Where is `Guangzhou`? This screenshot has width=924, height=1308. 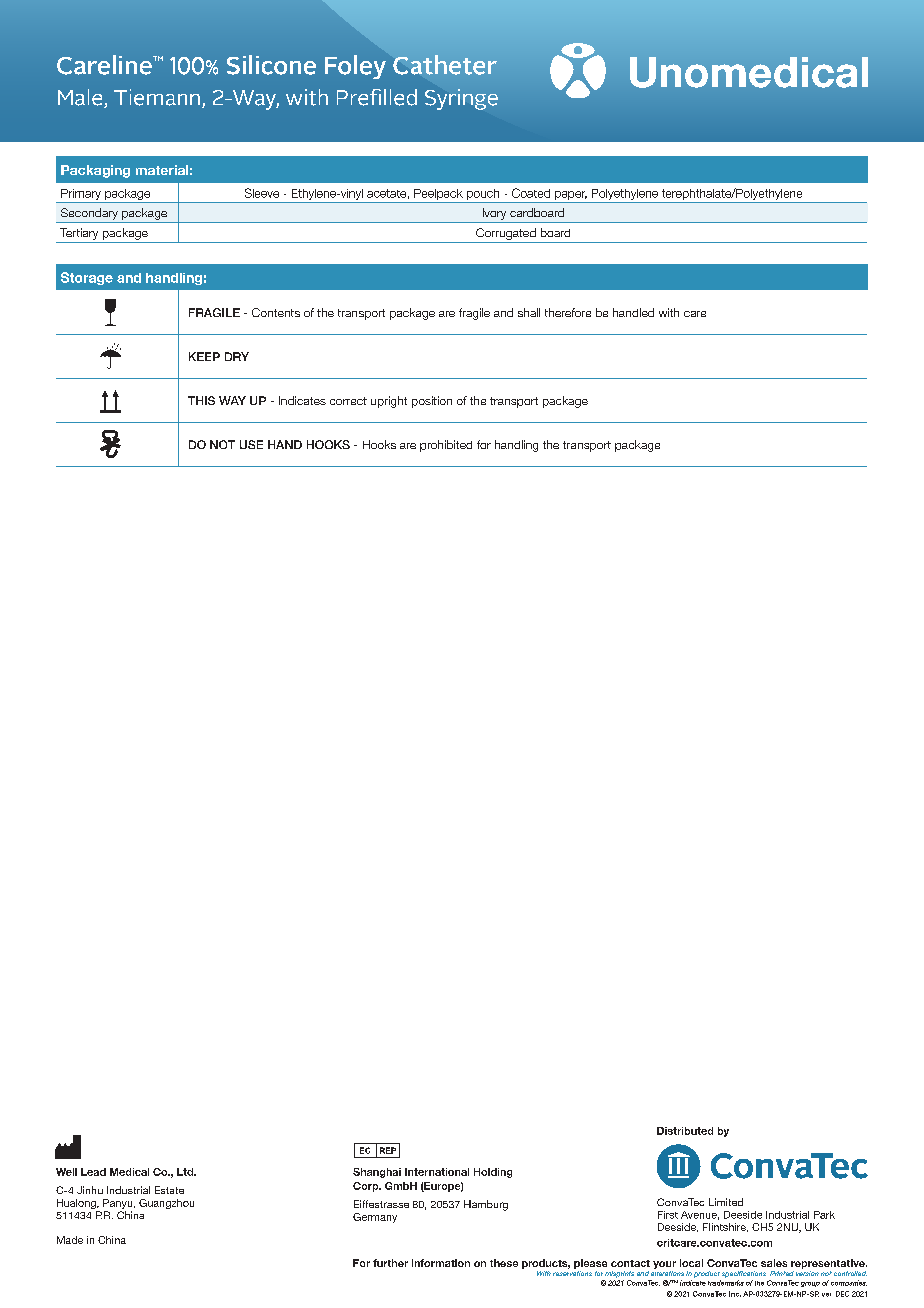 Guangzhou is located at coordinates (166, 1204).
